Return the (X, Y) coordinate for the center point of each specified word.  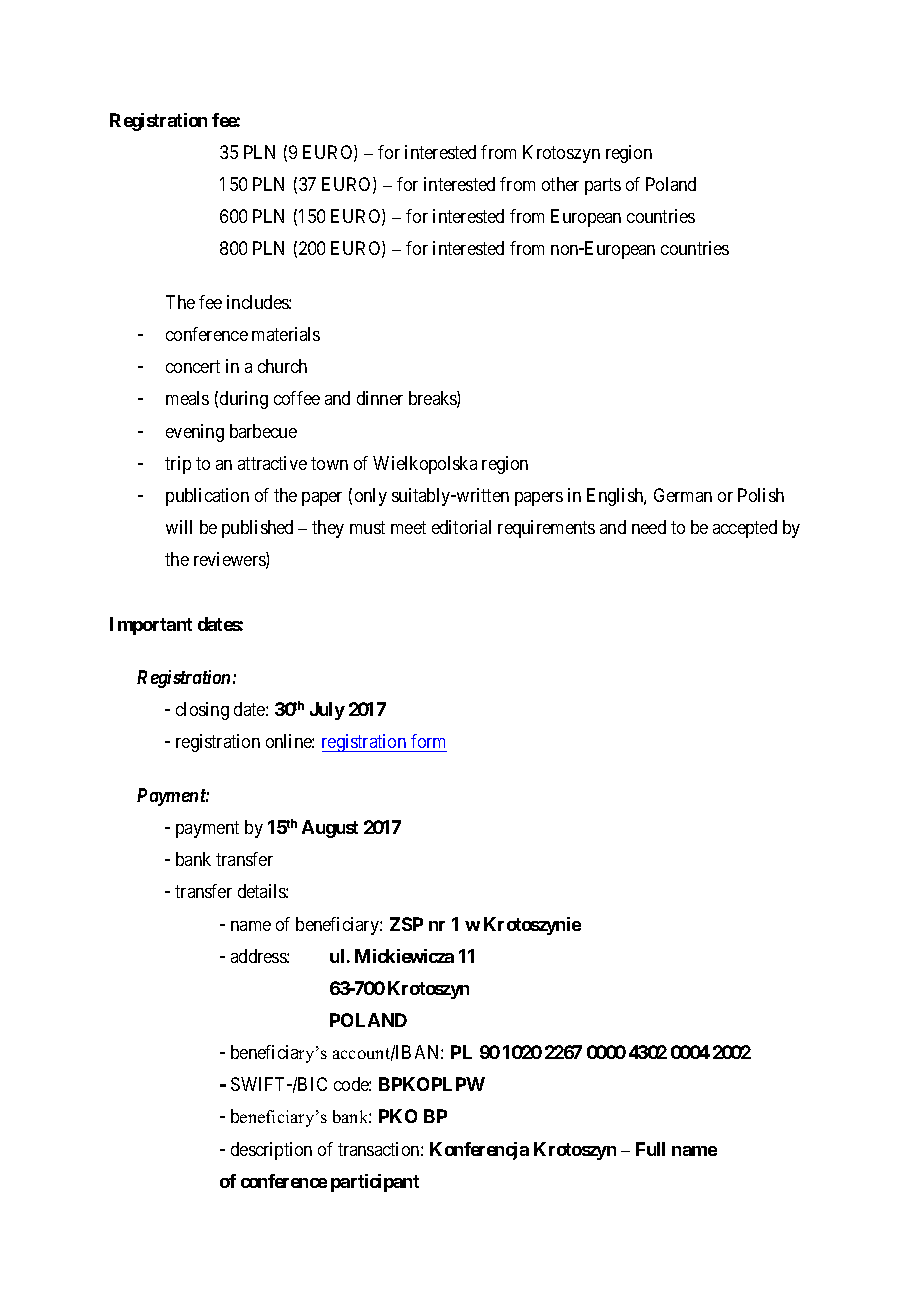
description (271, 1151)
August (330, 829)
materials (286, 334)
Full (650, 1149)
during (244, 400)
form (428, 741)
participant (375, 1183)
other (560, 184)
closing (202, 711)
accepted (745, 529)
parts (603, 186)
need (649, 527)
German (683, 495)
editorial (461, 527)
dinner (380, 398)
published (257, 529)
